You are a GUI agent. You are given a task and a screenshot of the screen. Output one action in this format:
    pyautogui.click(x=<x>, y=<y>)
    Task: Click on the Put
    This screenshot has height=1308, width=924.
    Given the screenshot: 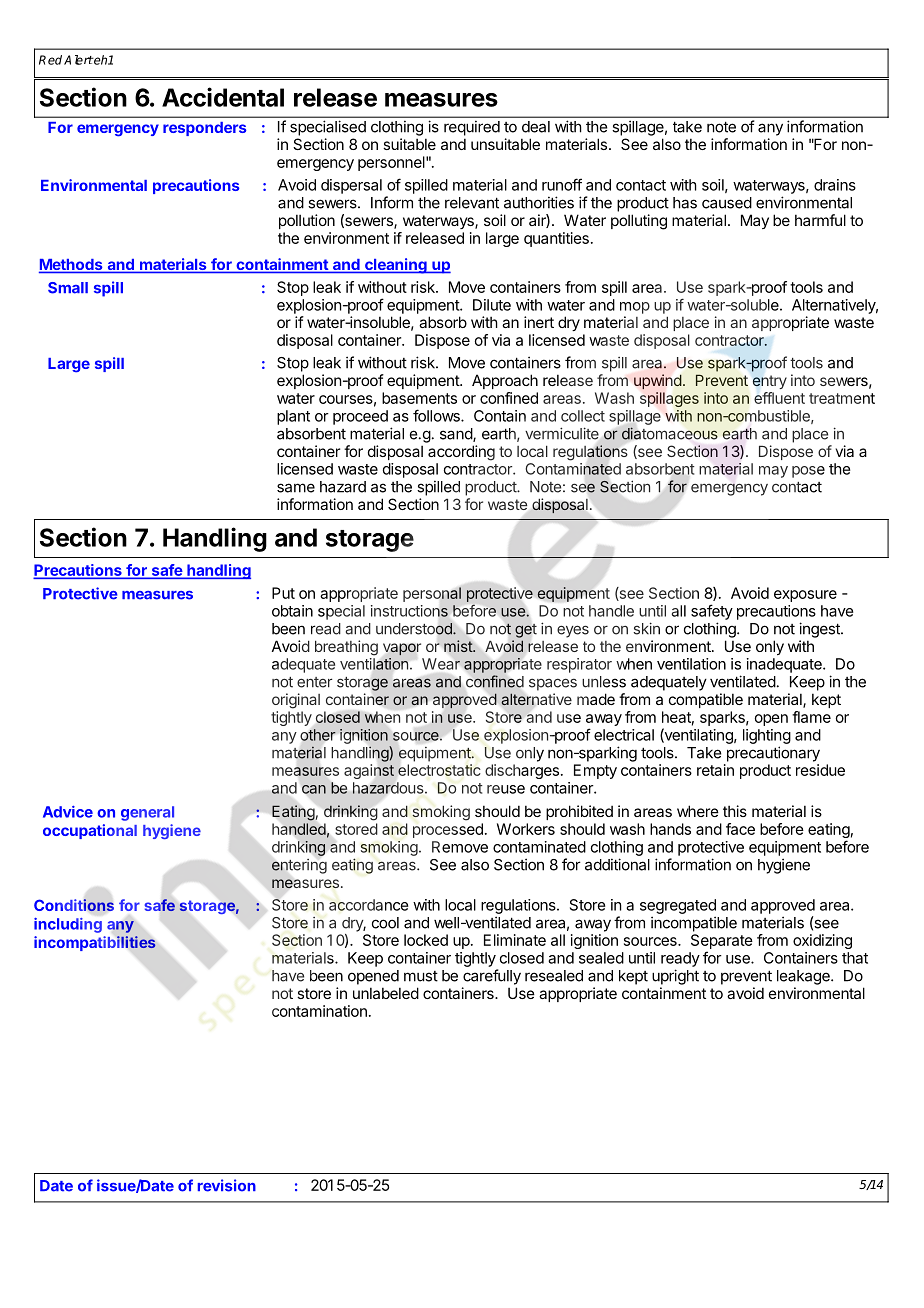 What is the action you would take?
    pyautogui.click(x=283, y=593)
